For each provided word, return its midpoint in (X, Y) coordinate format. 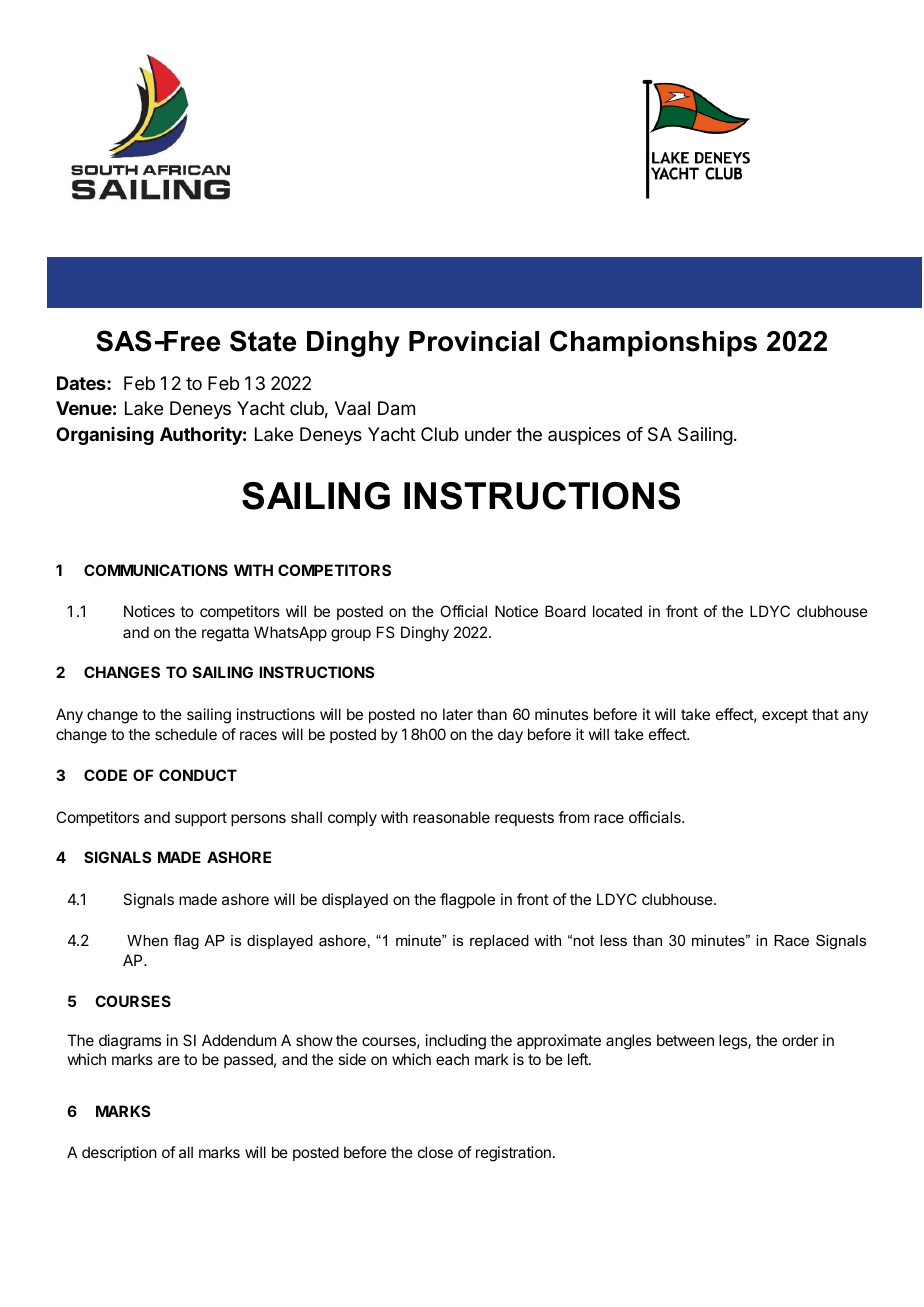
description (119, 1153)
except (785, 716)
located (617, 611)
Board (565, 611)
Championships (653, 343)
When (147, 940)
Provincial (474, 341)
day (510, 736)
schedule (186, 734)
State (263, 341)
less (613, 940)
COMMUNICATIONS (156, 570)
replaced (499, 942)
